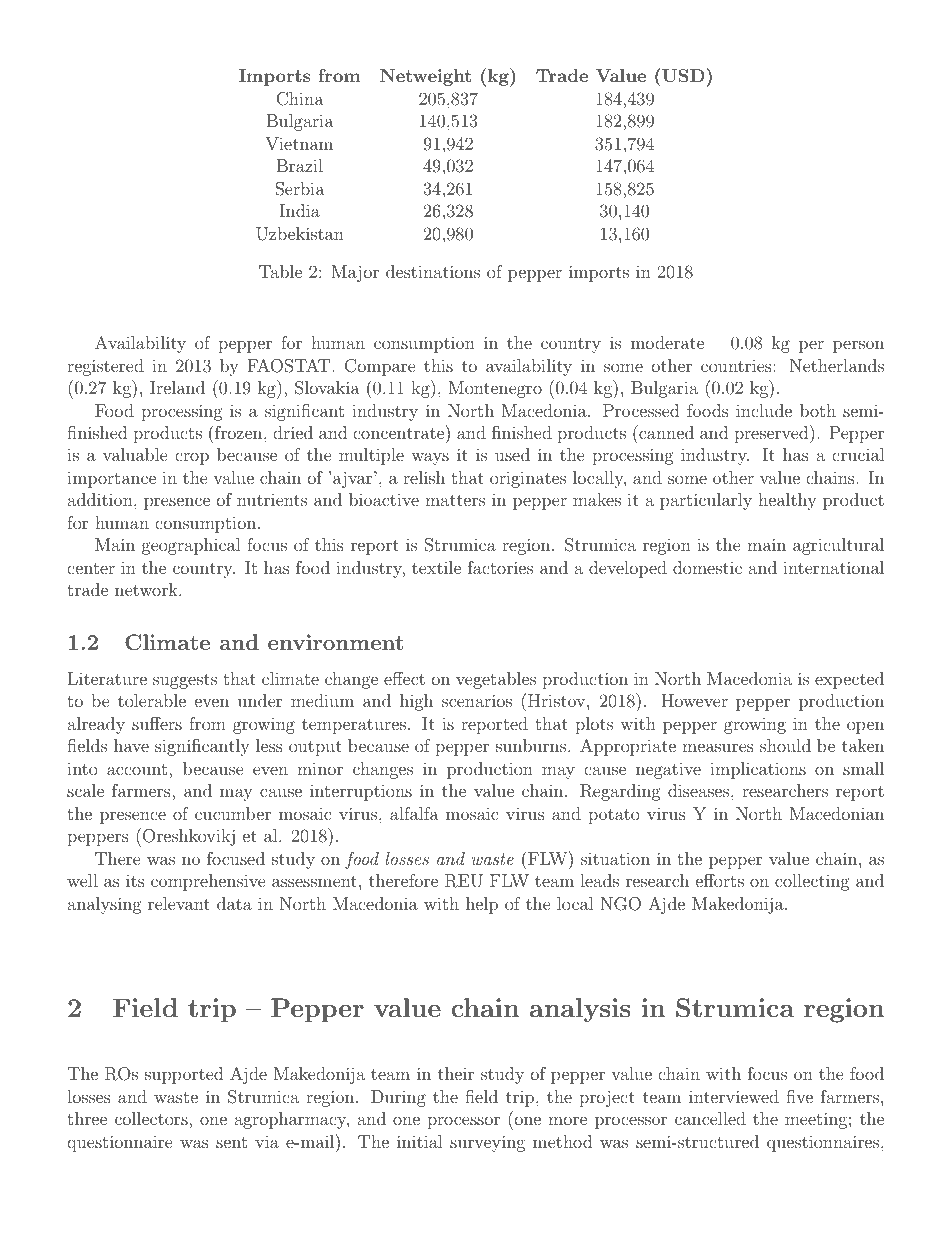 The width and height of the screenshot is (952, 1233). Describe the element at coordinates (152, 1118) in the screenshot. I see `collectors` at that location.
